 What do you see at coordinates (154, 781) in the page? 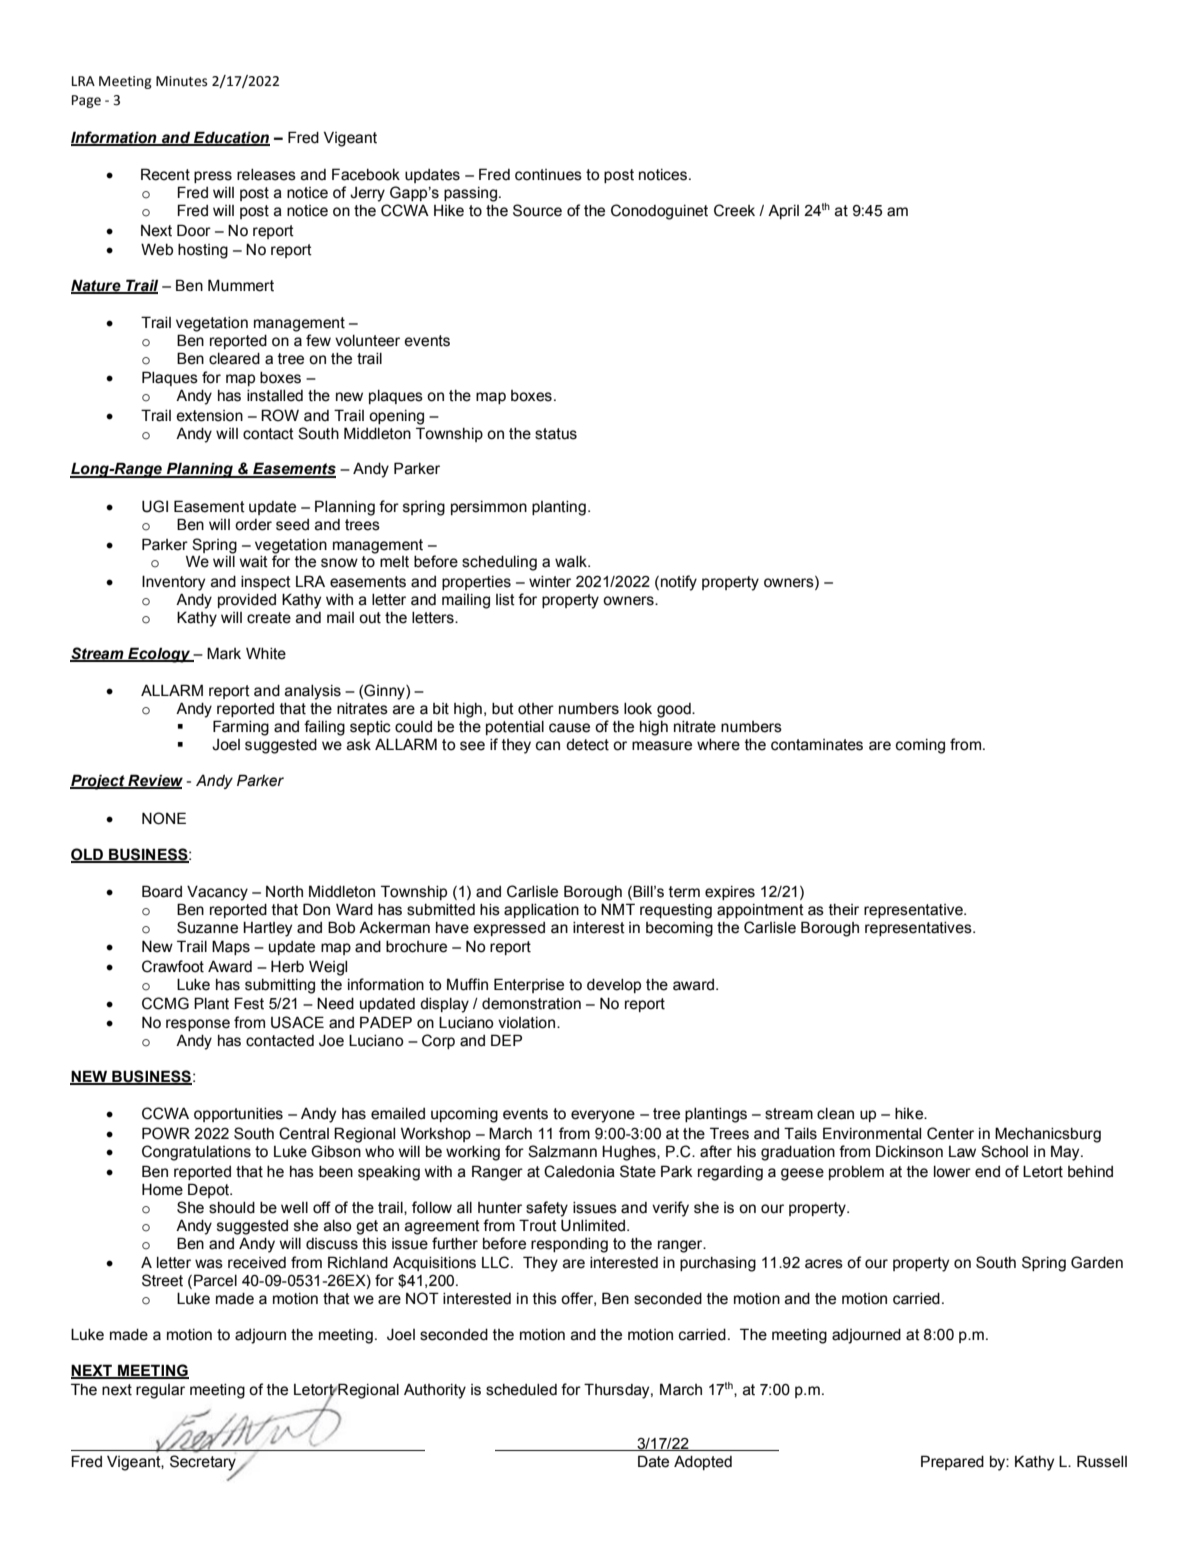
I see `Review` at bounding box center [154, 781].
